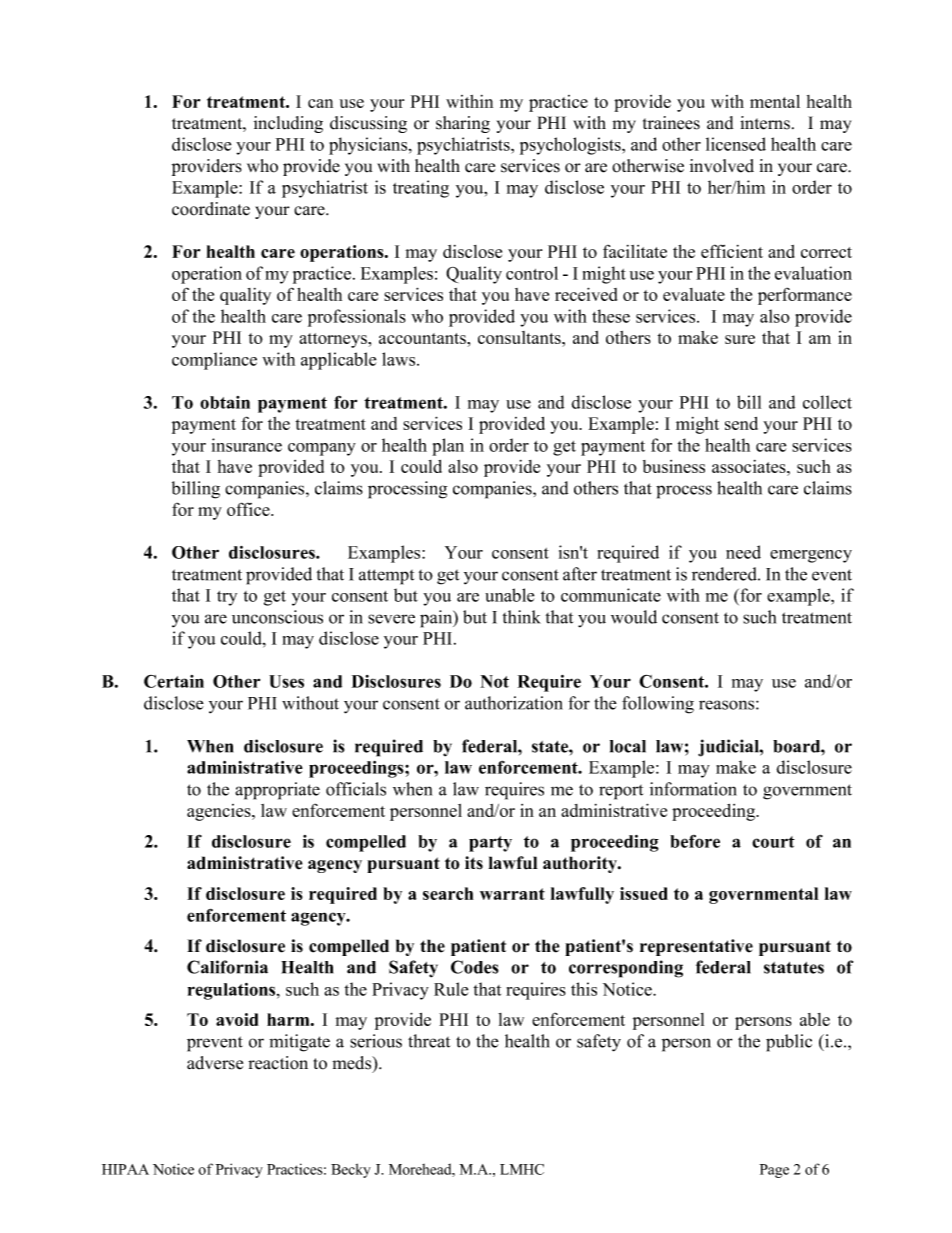  I want to click on including, so click(288, 124).
